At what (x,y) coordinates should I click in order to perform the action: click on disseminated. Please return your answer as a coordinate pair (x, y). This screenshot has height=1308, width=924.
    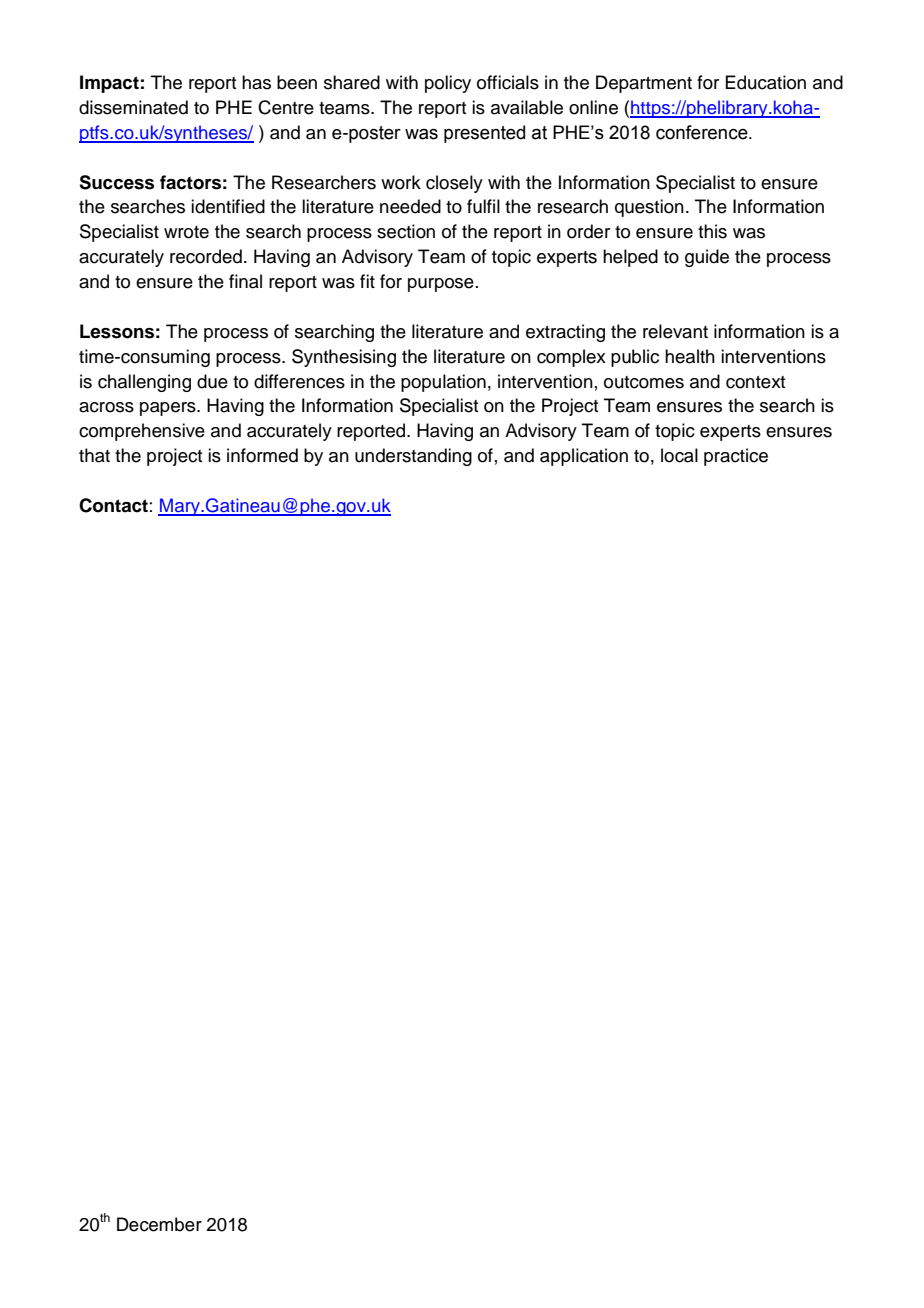
    Looking at the image, I should click on (133, 107).
